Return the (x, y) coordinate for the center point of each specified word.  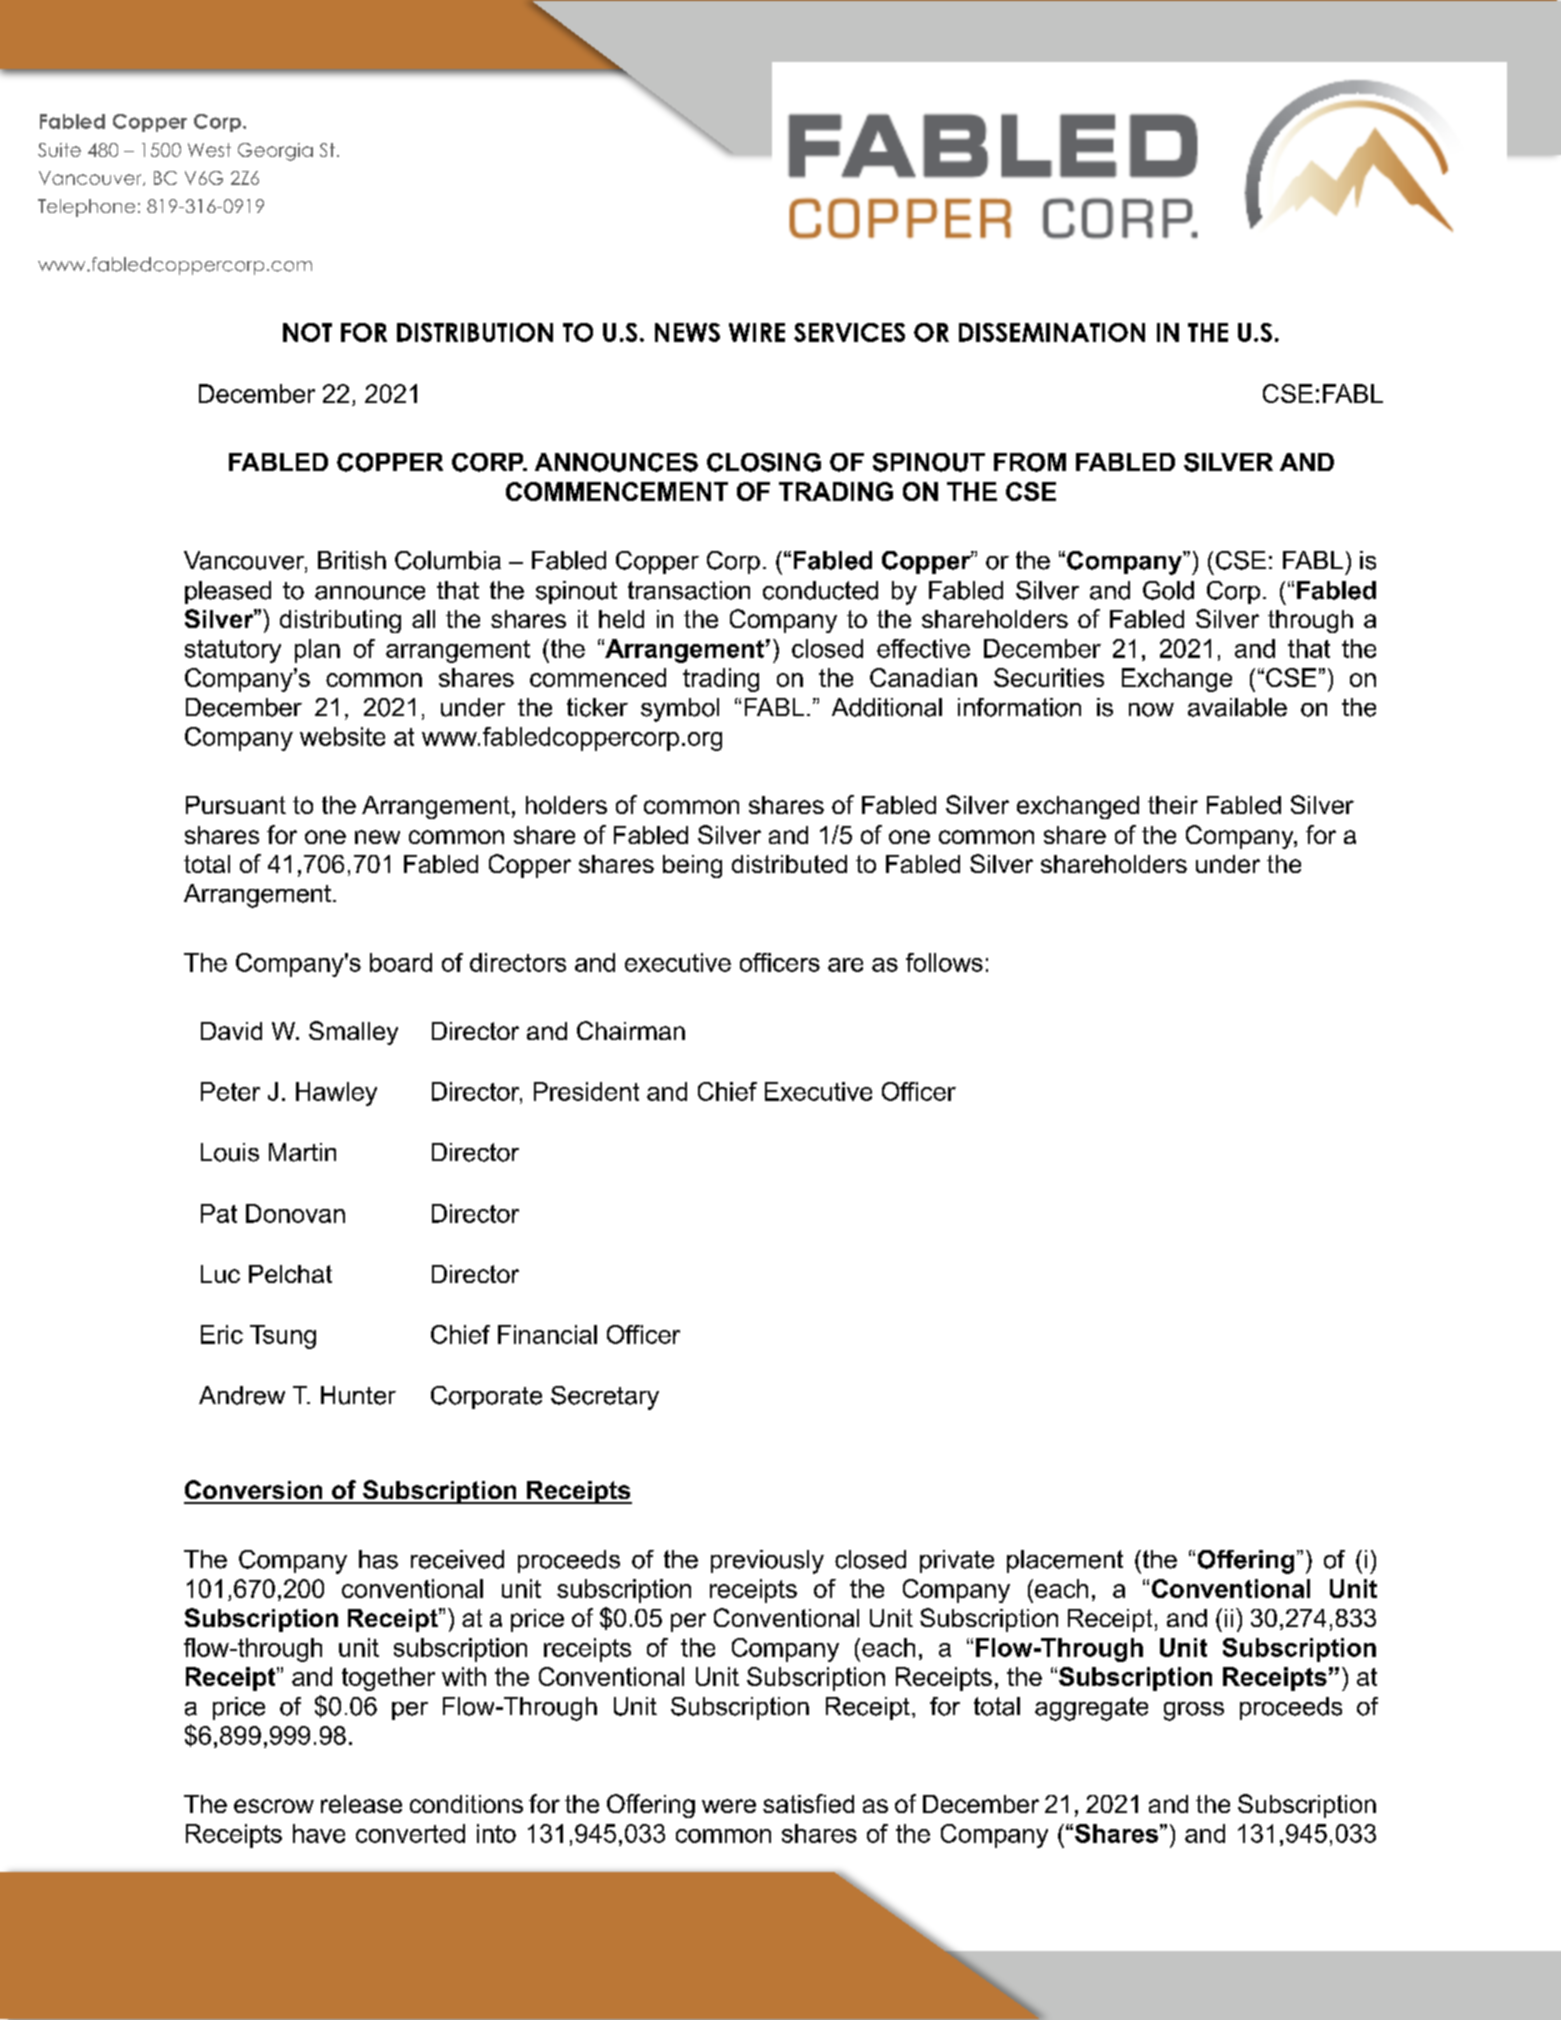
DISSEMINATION (1052, 332)
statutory (233, 651)
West (209, 150)
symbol (680, 710)
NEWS (687, 332)
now (1151, 710)
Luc (220, 1274)
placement (1065, 1561)
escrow (274, 1806)
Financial (547, 1334)
